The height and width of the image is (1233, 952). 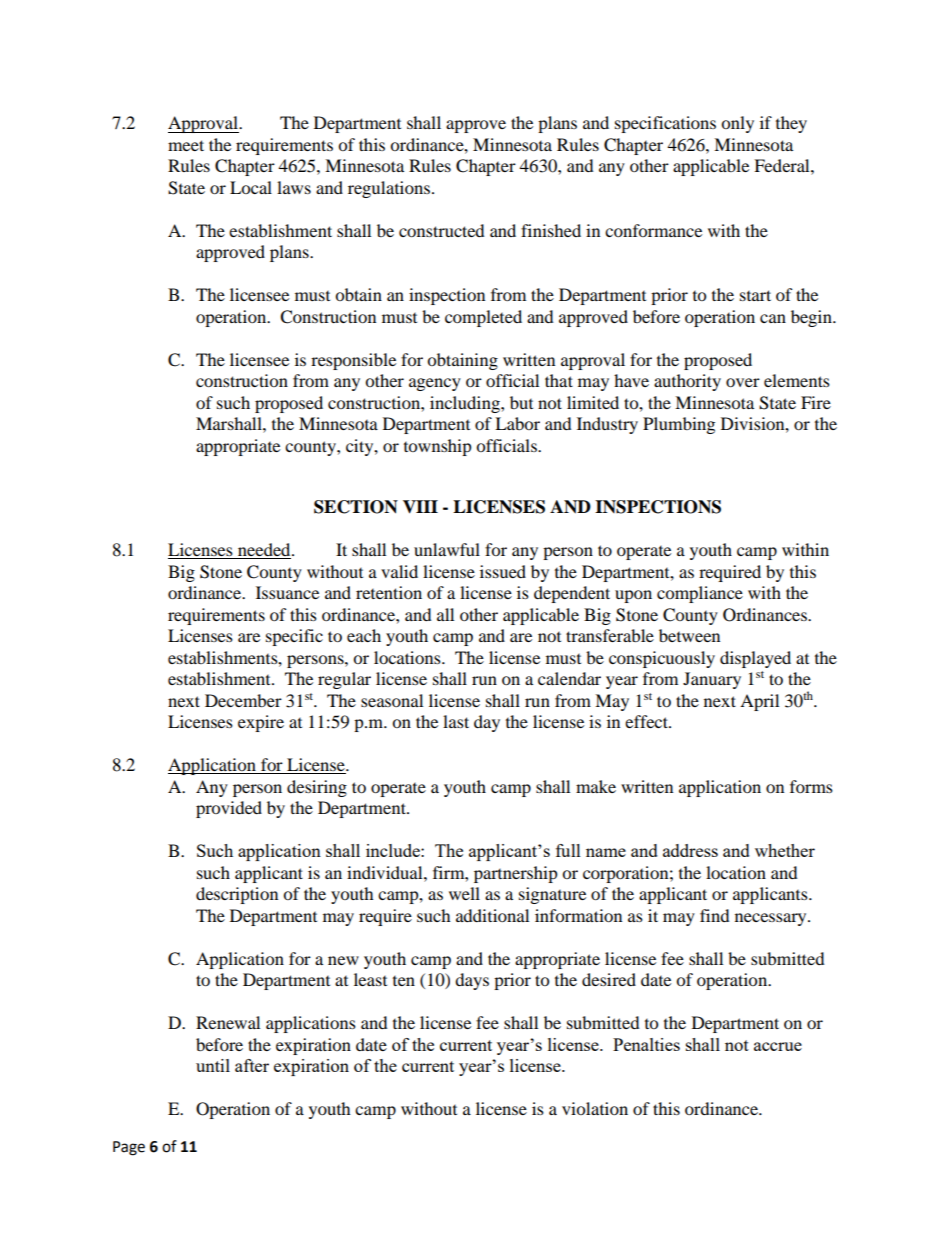 I want to click on over, so click(x=743, y=382).
